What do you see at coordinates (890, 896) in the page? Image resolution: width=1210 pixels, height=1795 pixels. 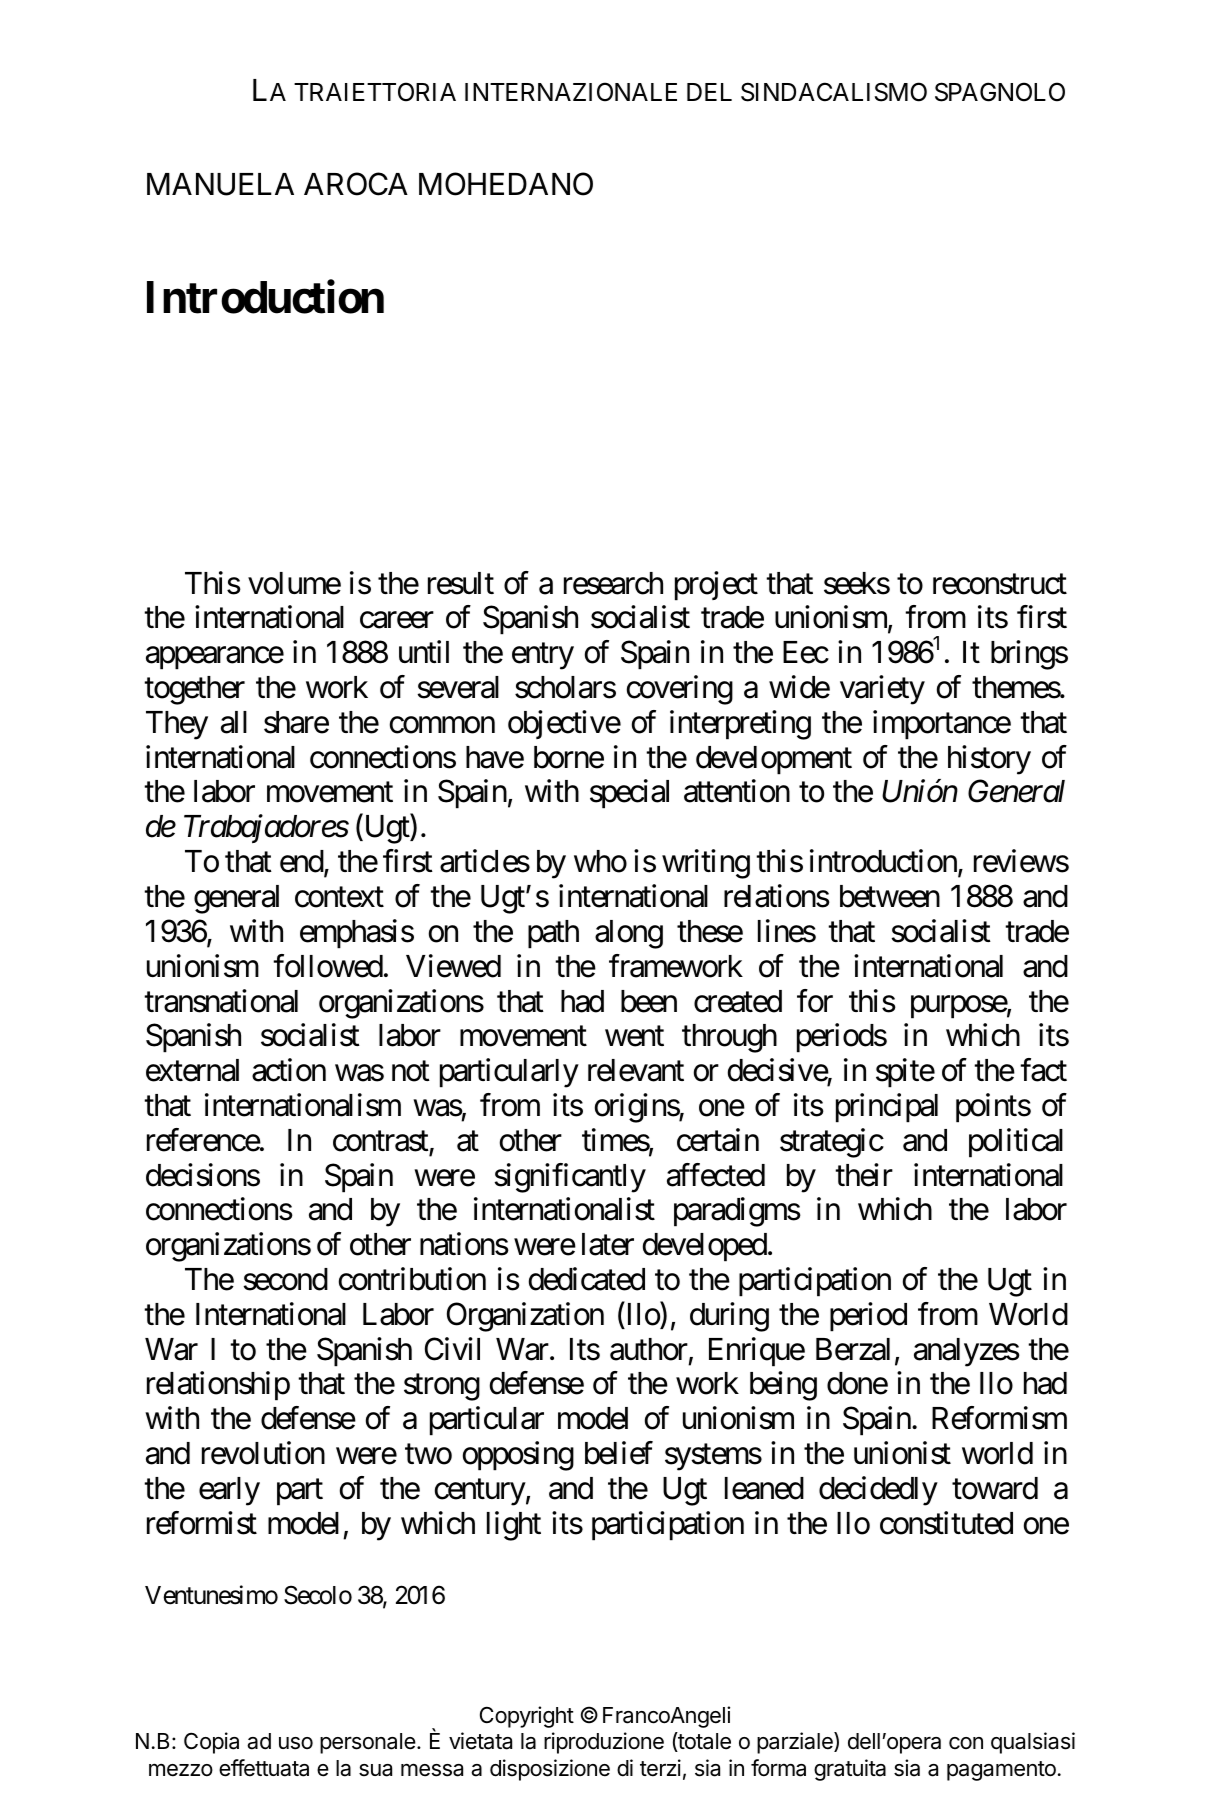 I see `between` at bounding box center [890, 896].
